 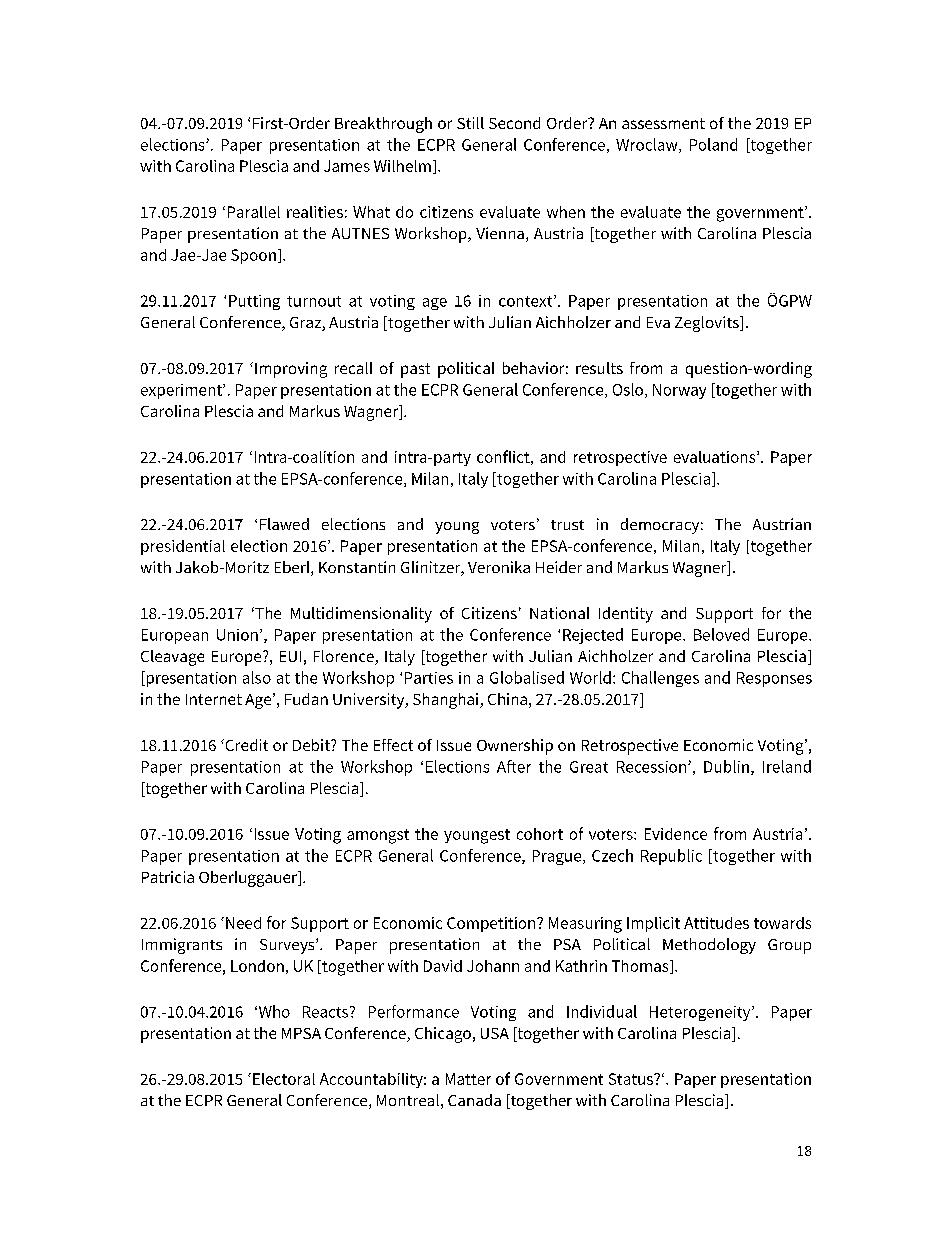 I want to click on Parallel, so click(x=254, y=212).
